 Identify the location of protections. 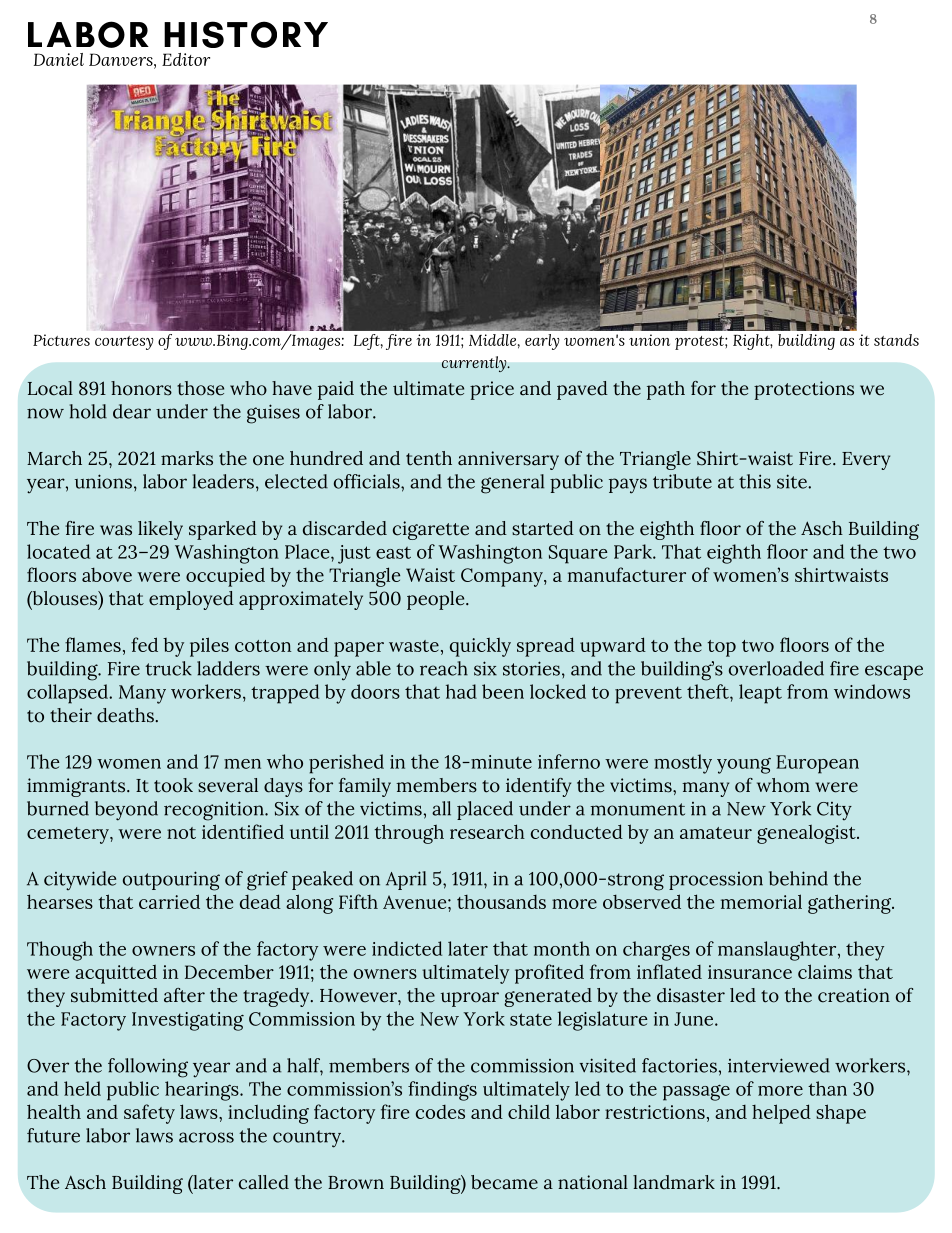
(804, 390).
